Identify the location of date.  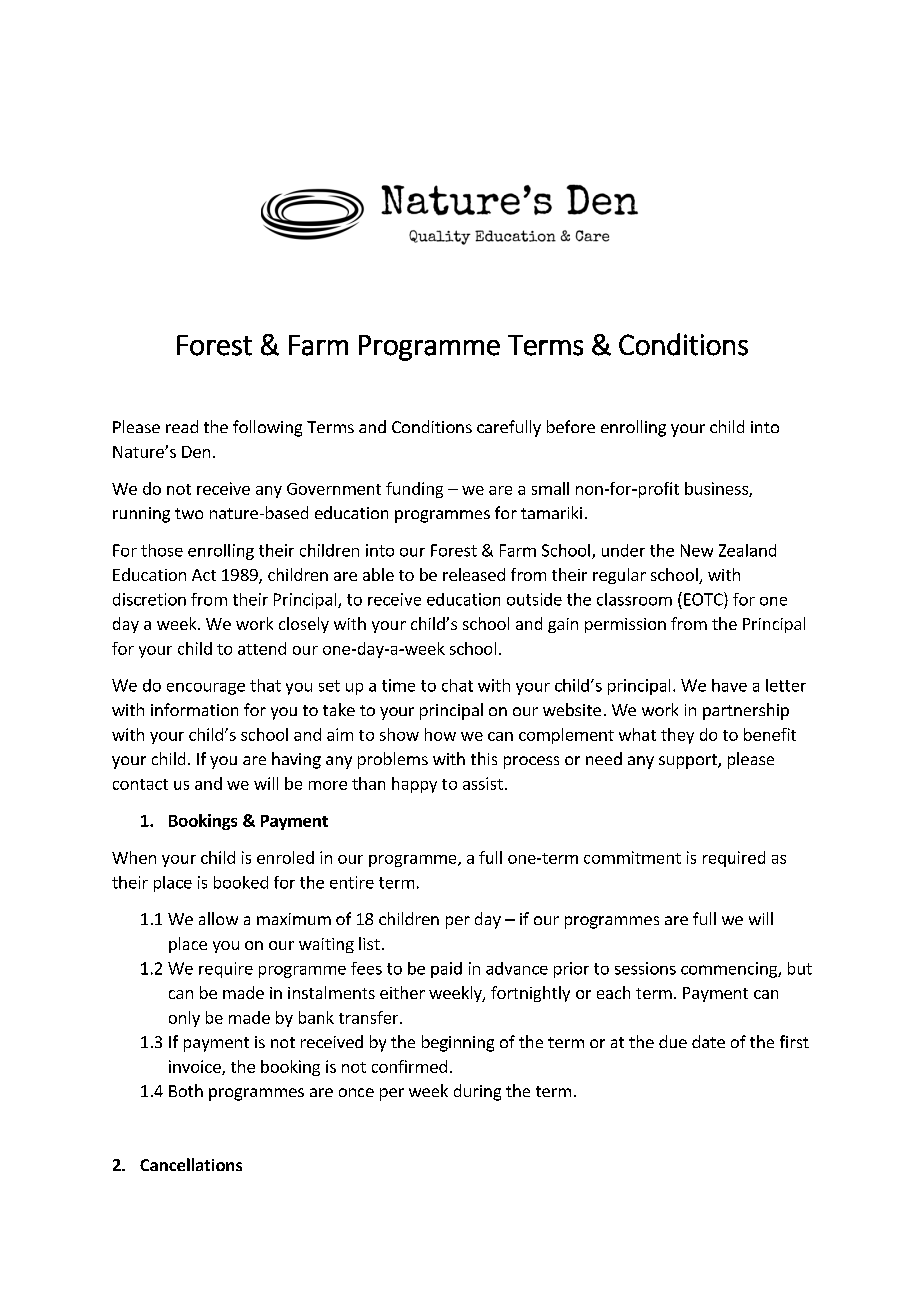
(708, 1041).
